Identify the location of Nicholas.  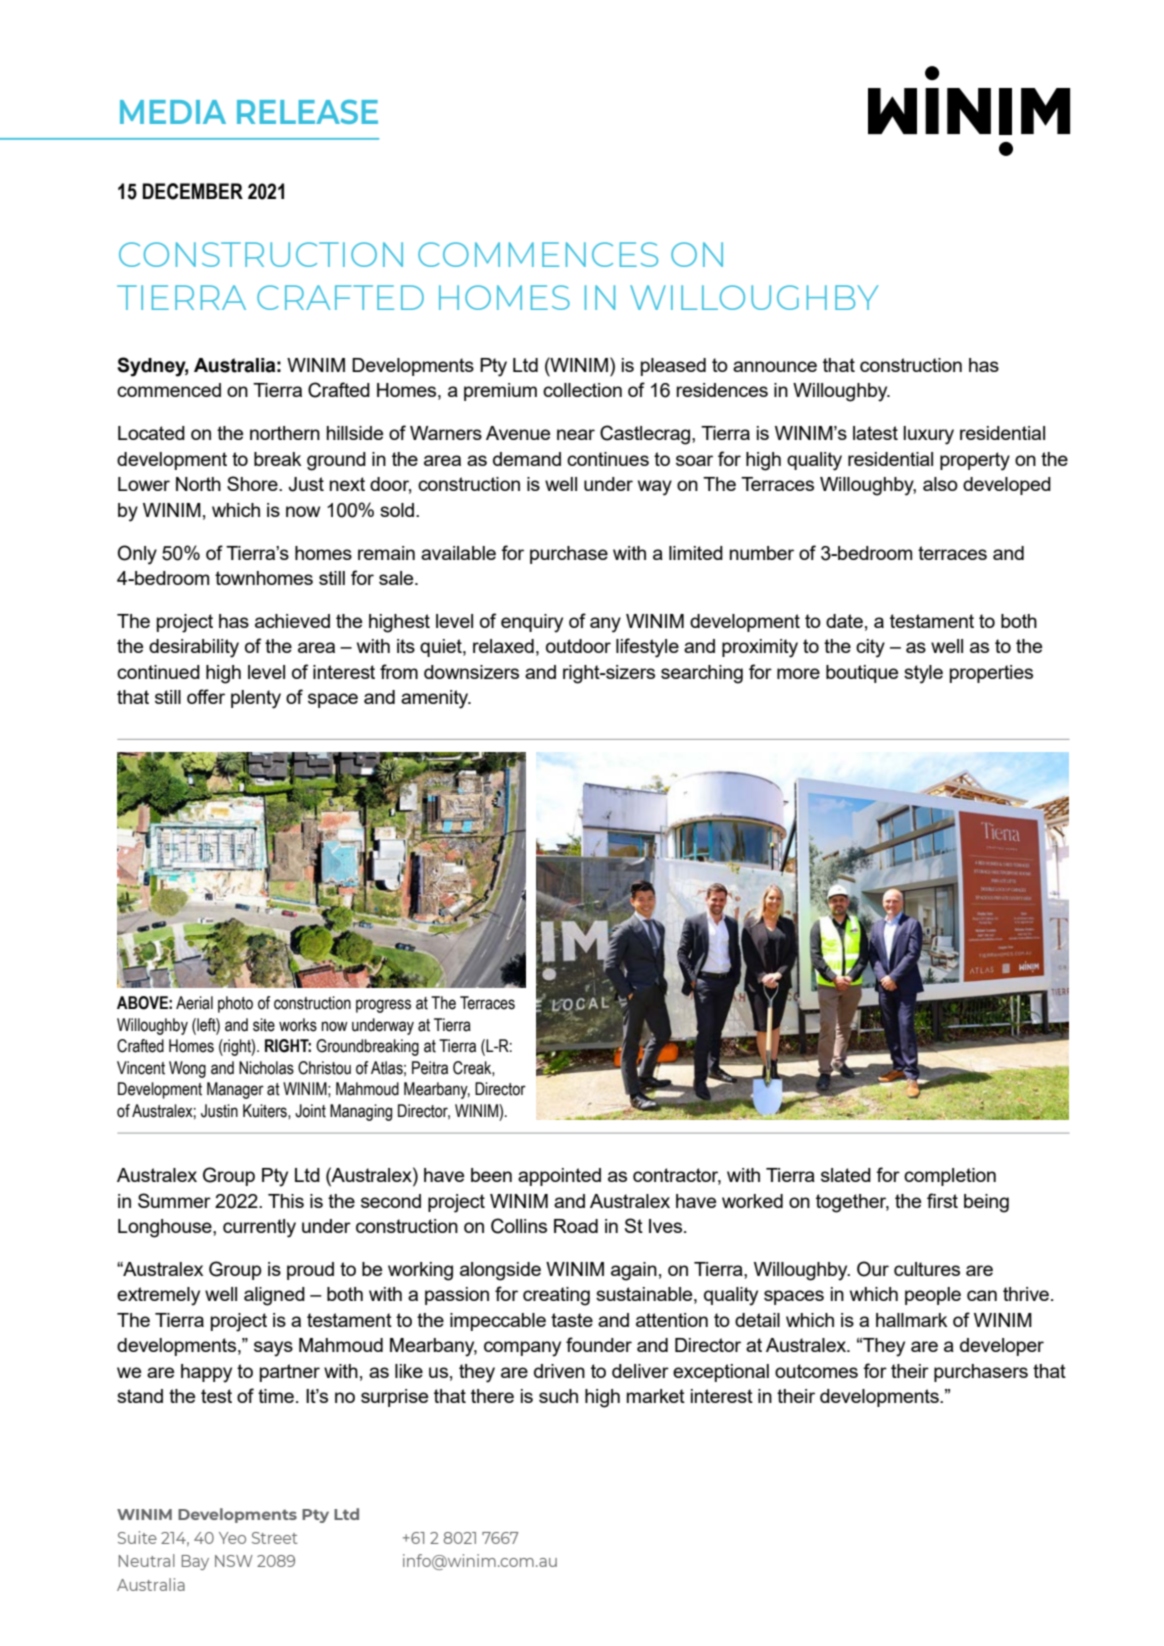
(266, 1068).
